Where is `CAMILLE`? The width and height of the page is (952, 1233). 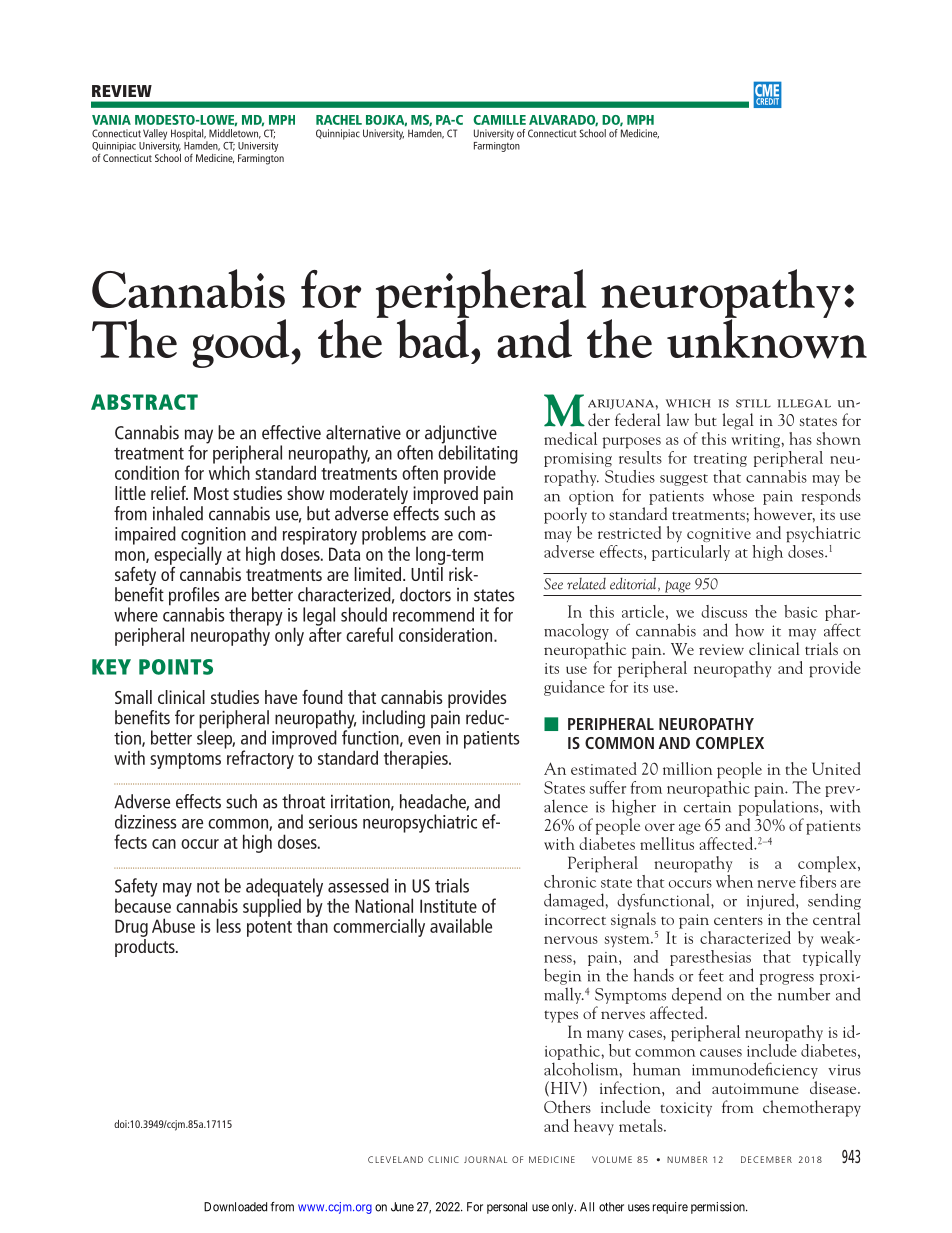 CAMILLE is located at coordinates (499, 120).
